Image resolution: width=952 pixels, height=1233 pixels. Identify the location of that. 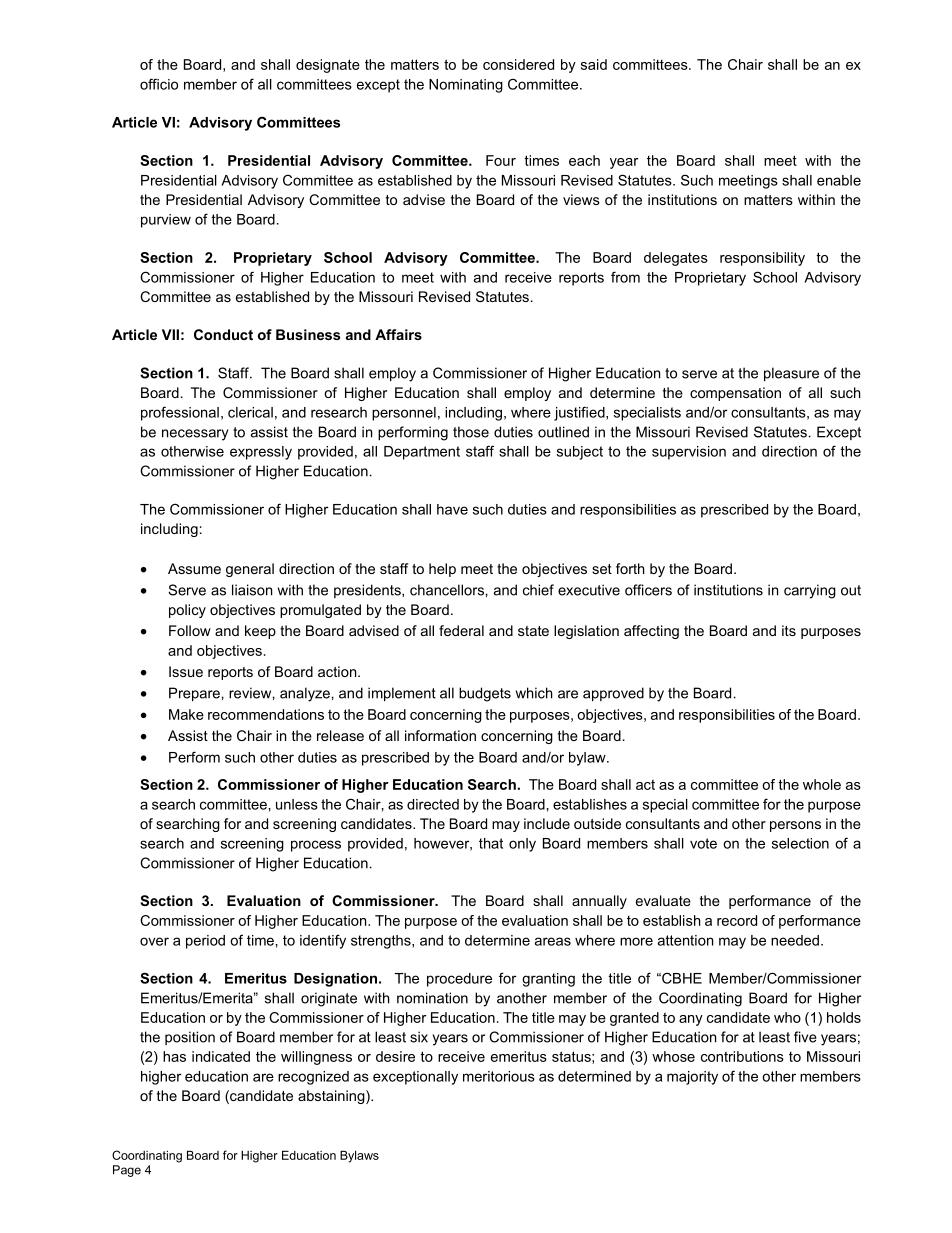
(491, 843).
